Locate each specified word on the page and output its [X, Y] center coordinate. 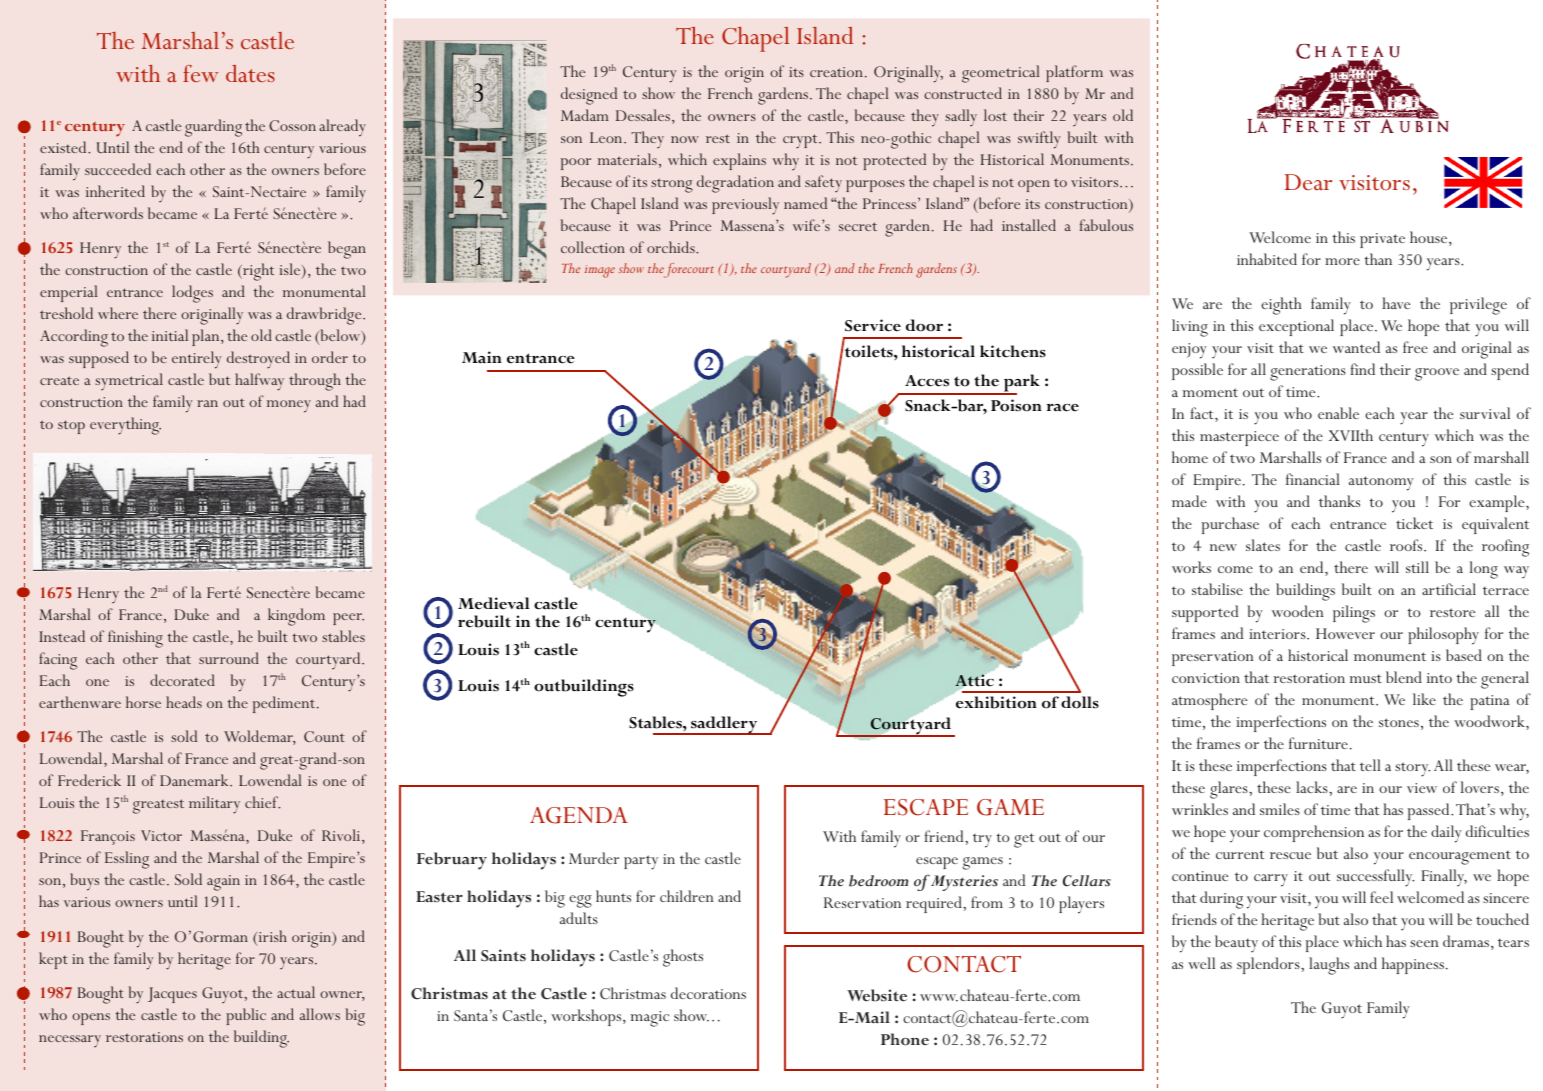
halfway [259, 382]
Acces [927, 381]
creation [836, 72]
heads [184, 702]
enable [1338, 413]
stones [1399, 722]
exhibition [996, 702]
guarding [213, 128]
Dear [1308, 182]
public [246, 1016]
